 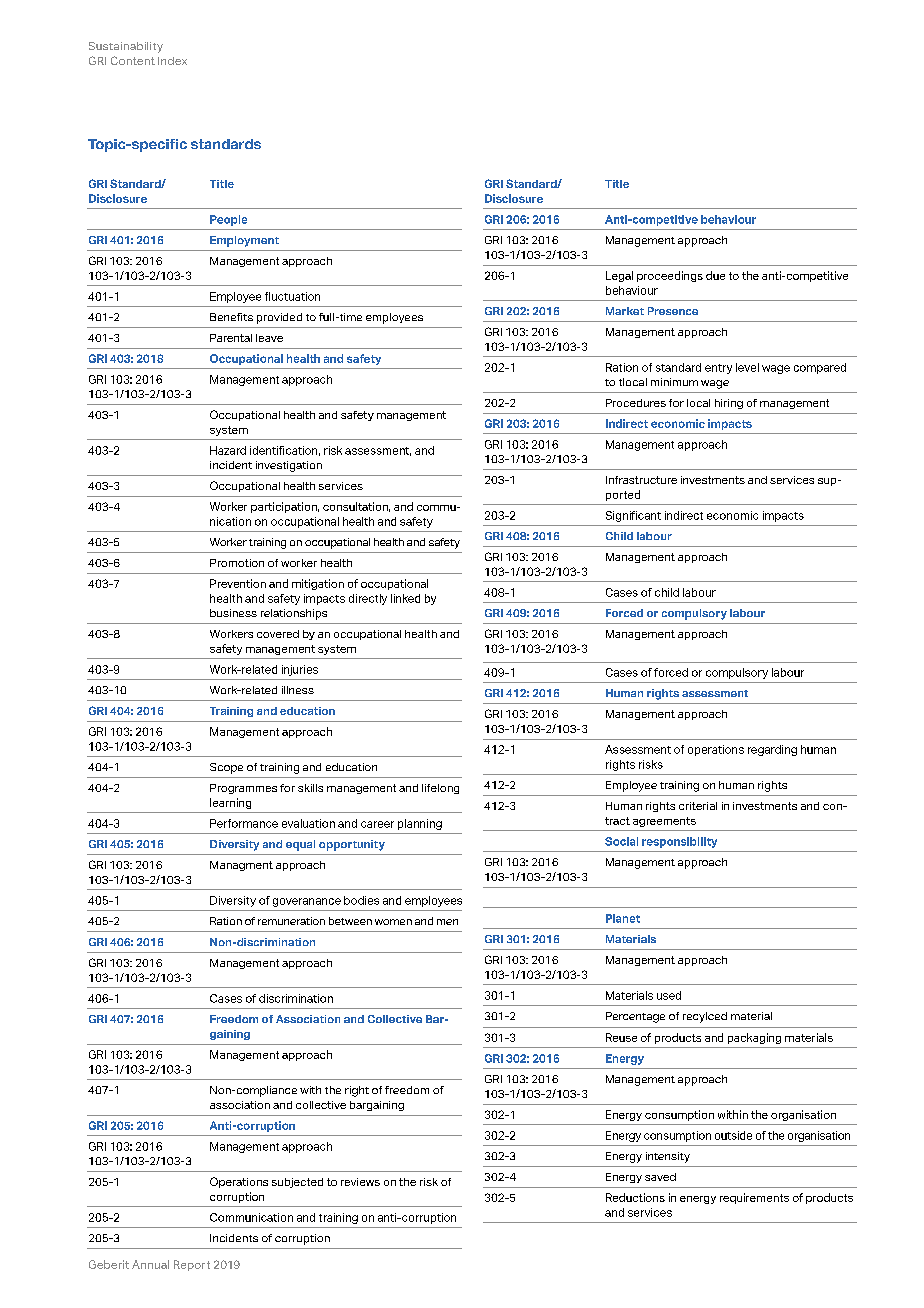 What do you see at coordinates (772, 750) in the image?
I see `regarding` at bounding box center [772, 750].
